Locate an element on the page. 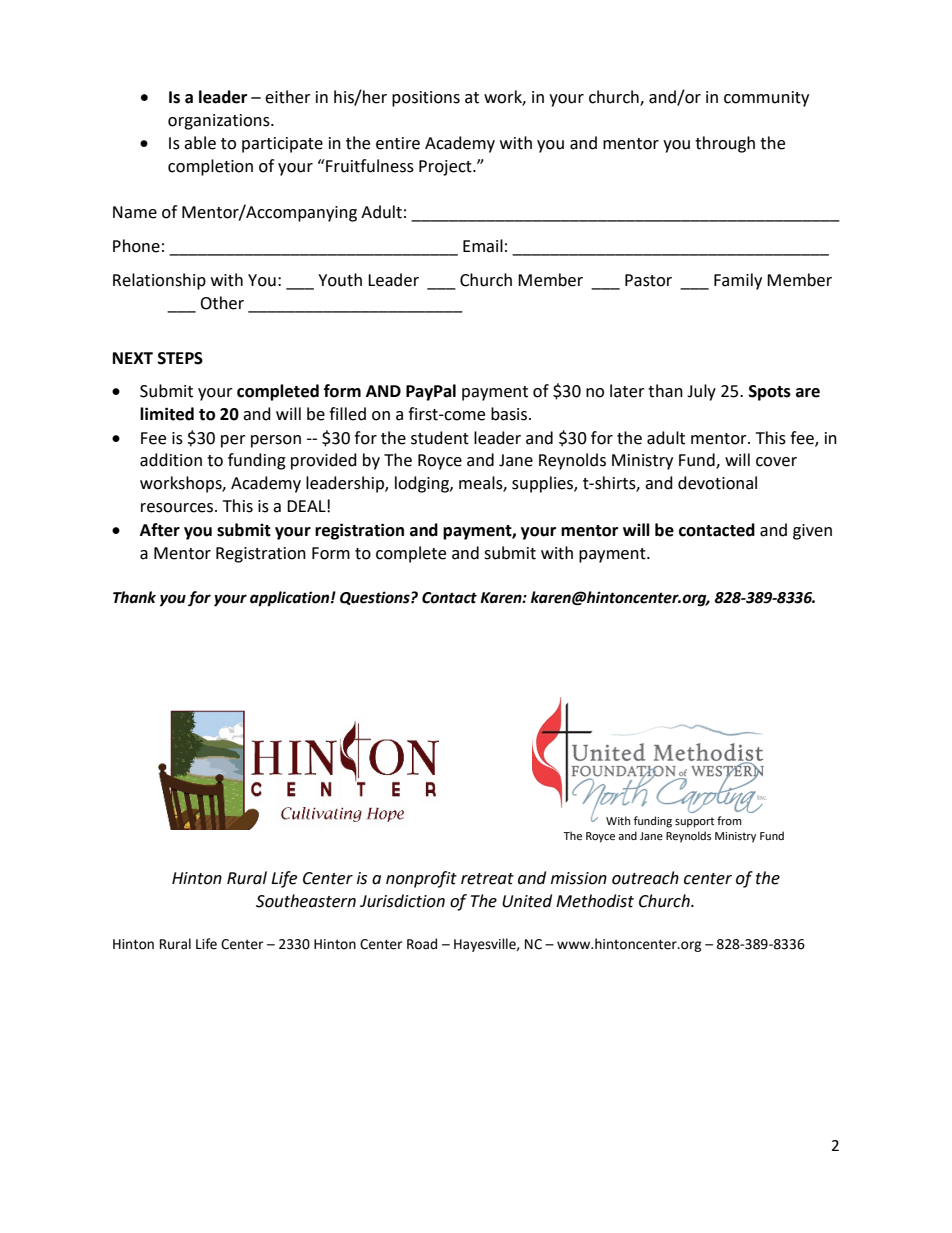  United is located at coordinates (527, 901).
